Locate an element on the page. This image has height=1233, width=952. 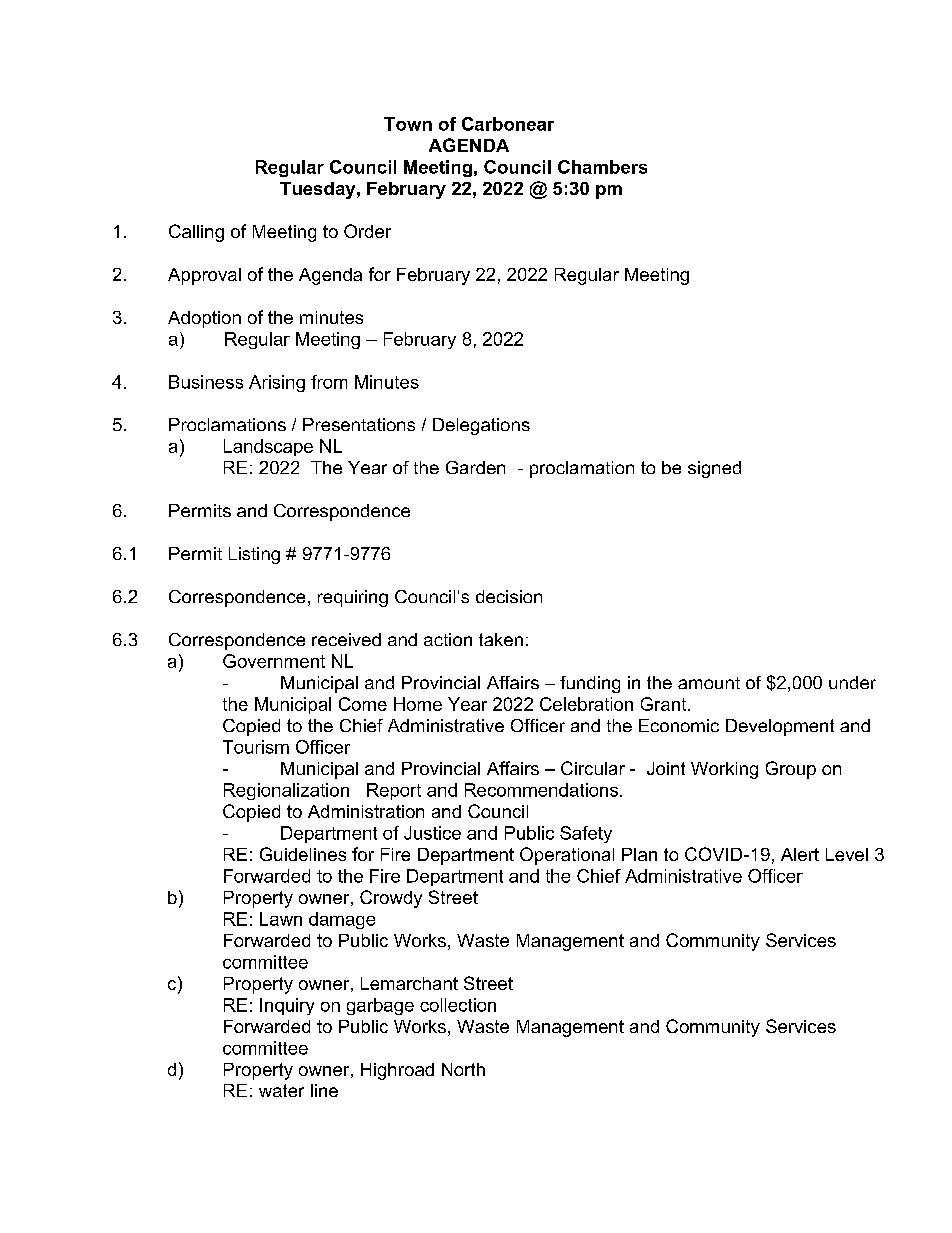
decision is located at coordinates (509, 596).
